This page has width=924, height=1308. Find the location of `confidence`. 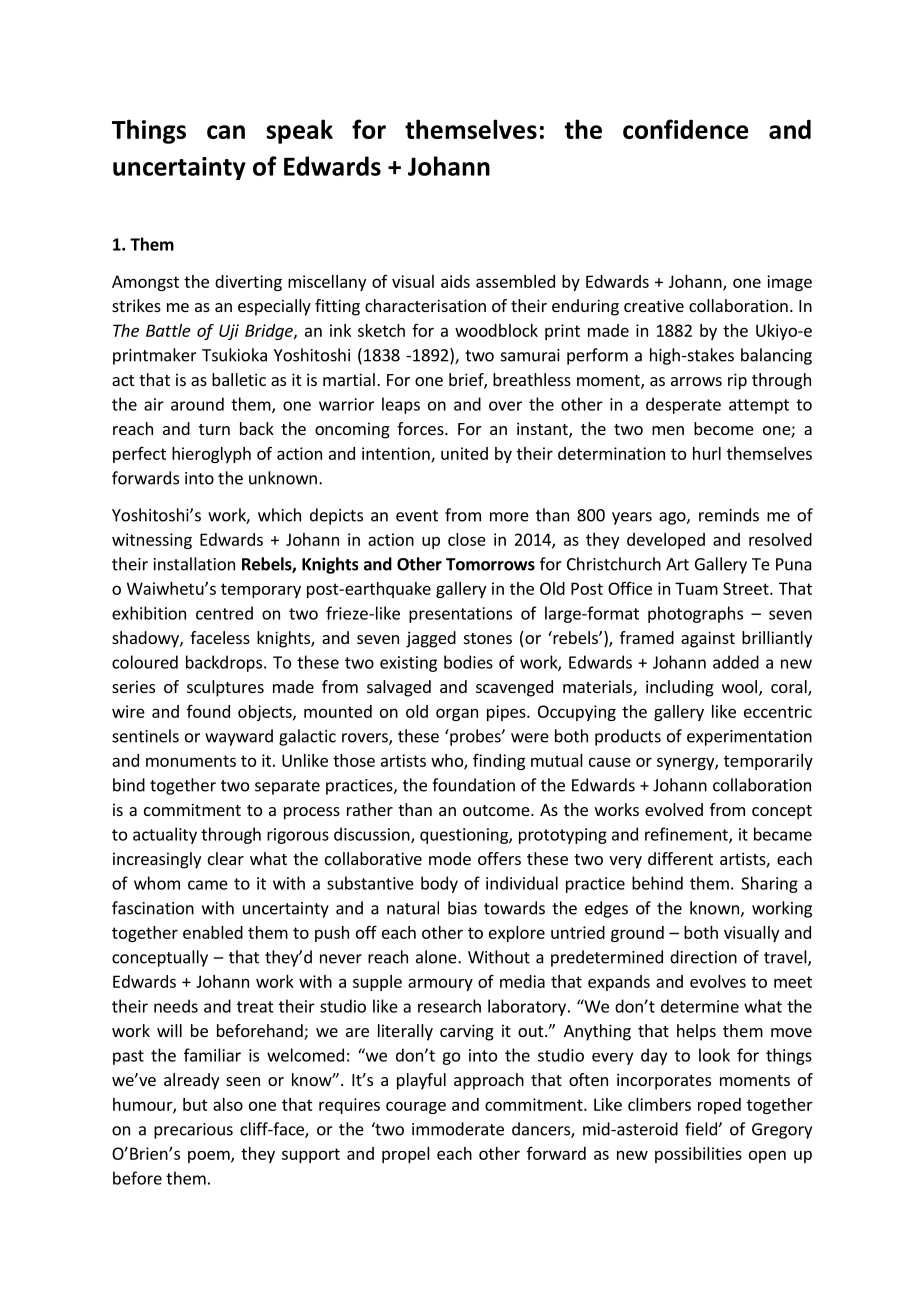

confidence is located at coordinates (686, 129).
